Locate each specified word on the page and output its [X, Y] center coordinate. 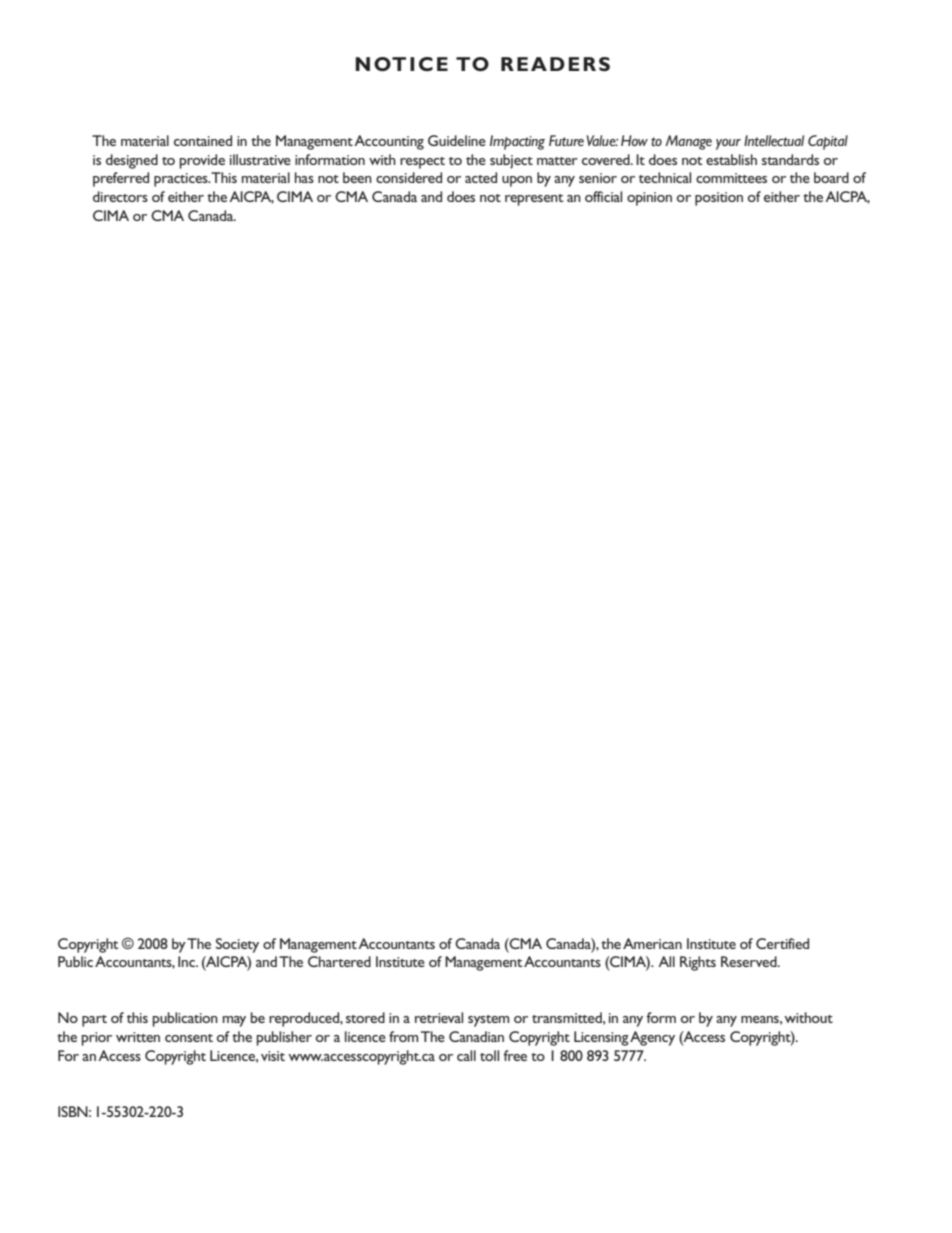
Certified [782, 943]
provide [202, 161]
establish [731, 159]
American [652, 943]
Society [237, 945]
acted [481, 177]
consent [189, 1038]
